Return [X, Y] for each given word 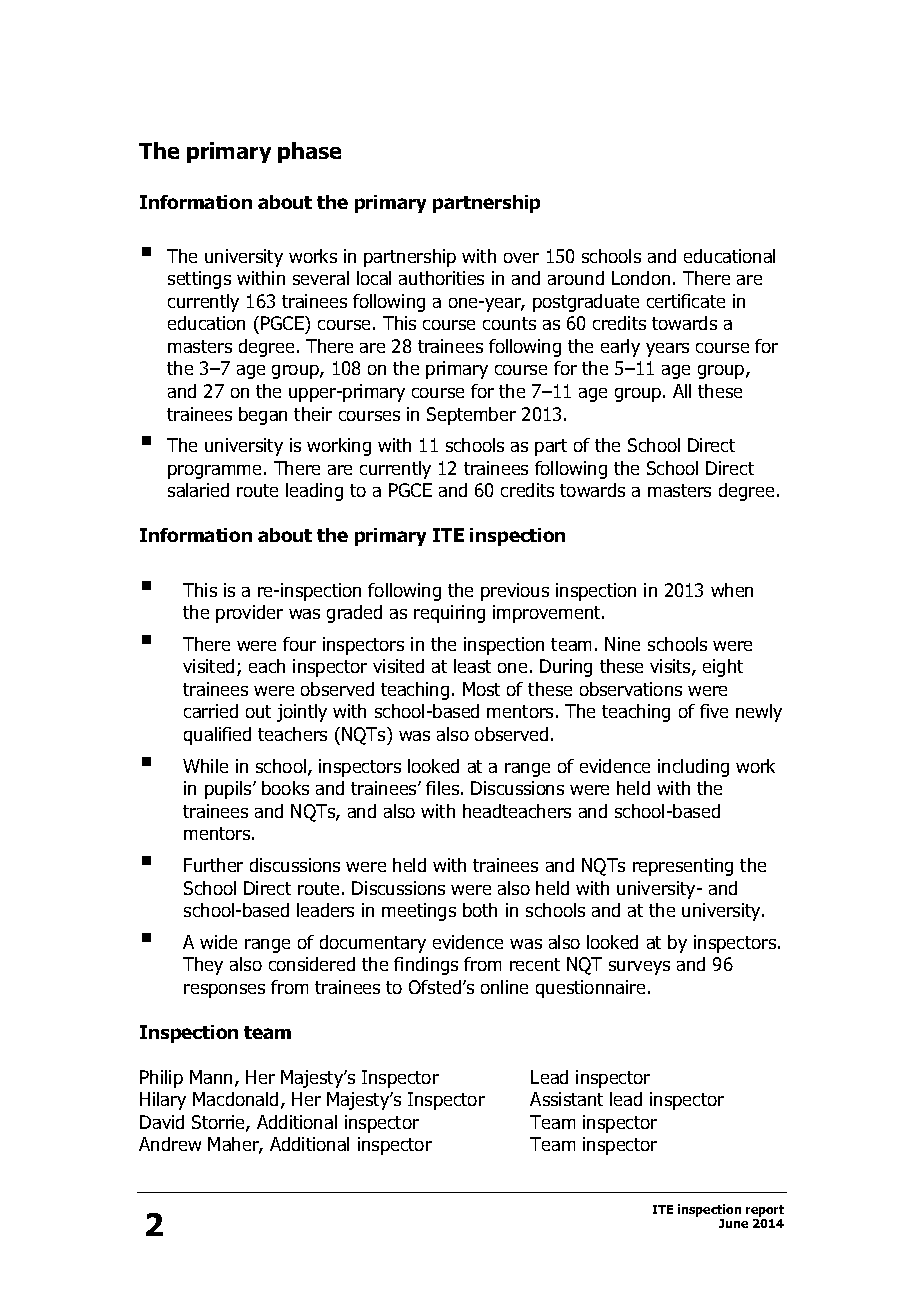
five [714, 711]
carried [211, 711]
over [521, 258]
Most [481, 689]
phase [309, 152]
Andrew [170, 1144]
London [641, 278]
